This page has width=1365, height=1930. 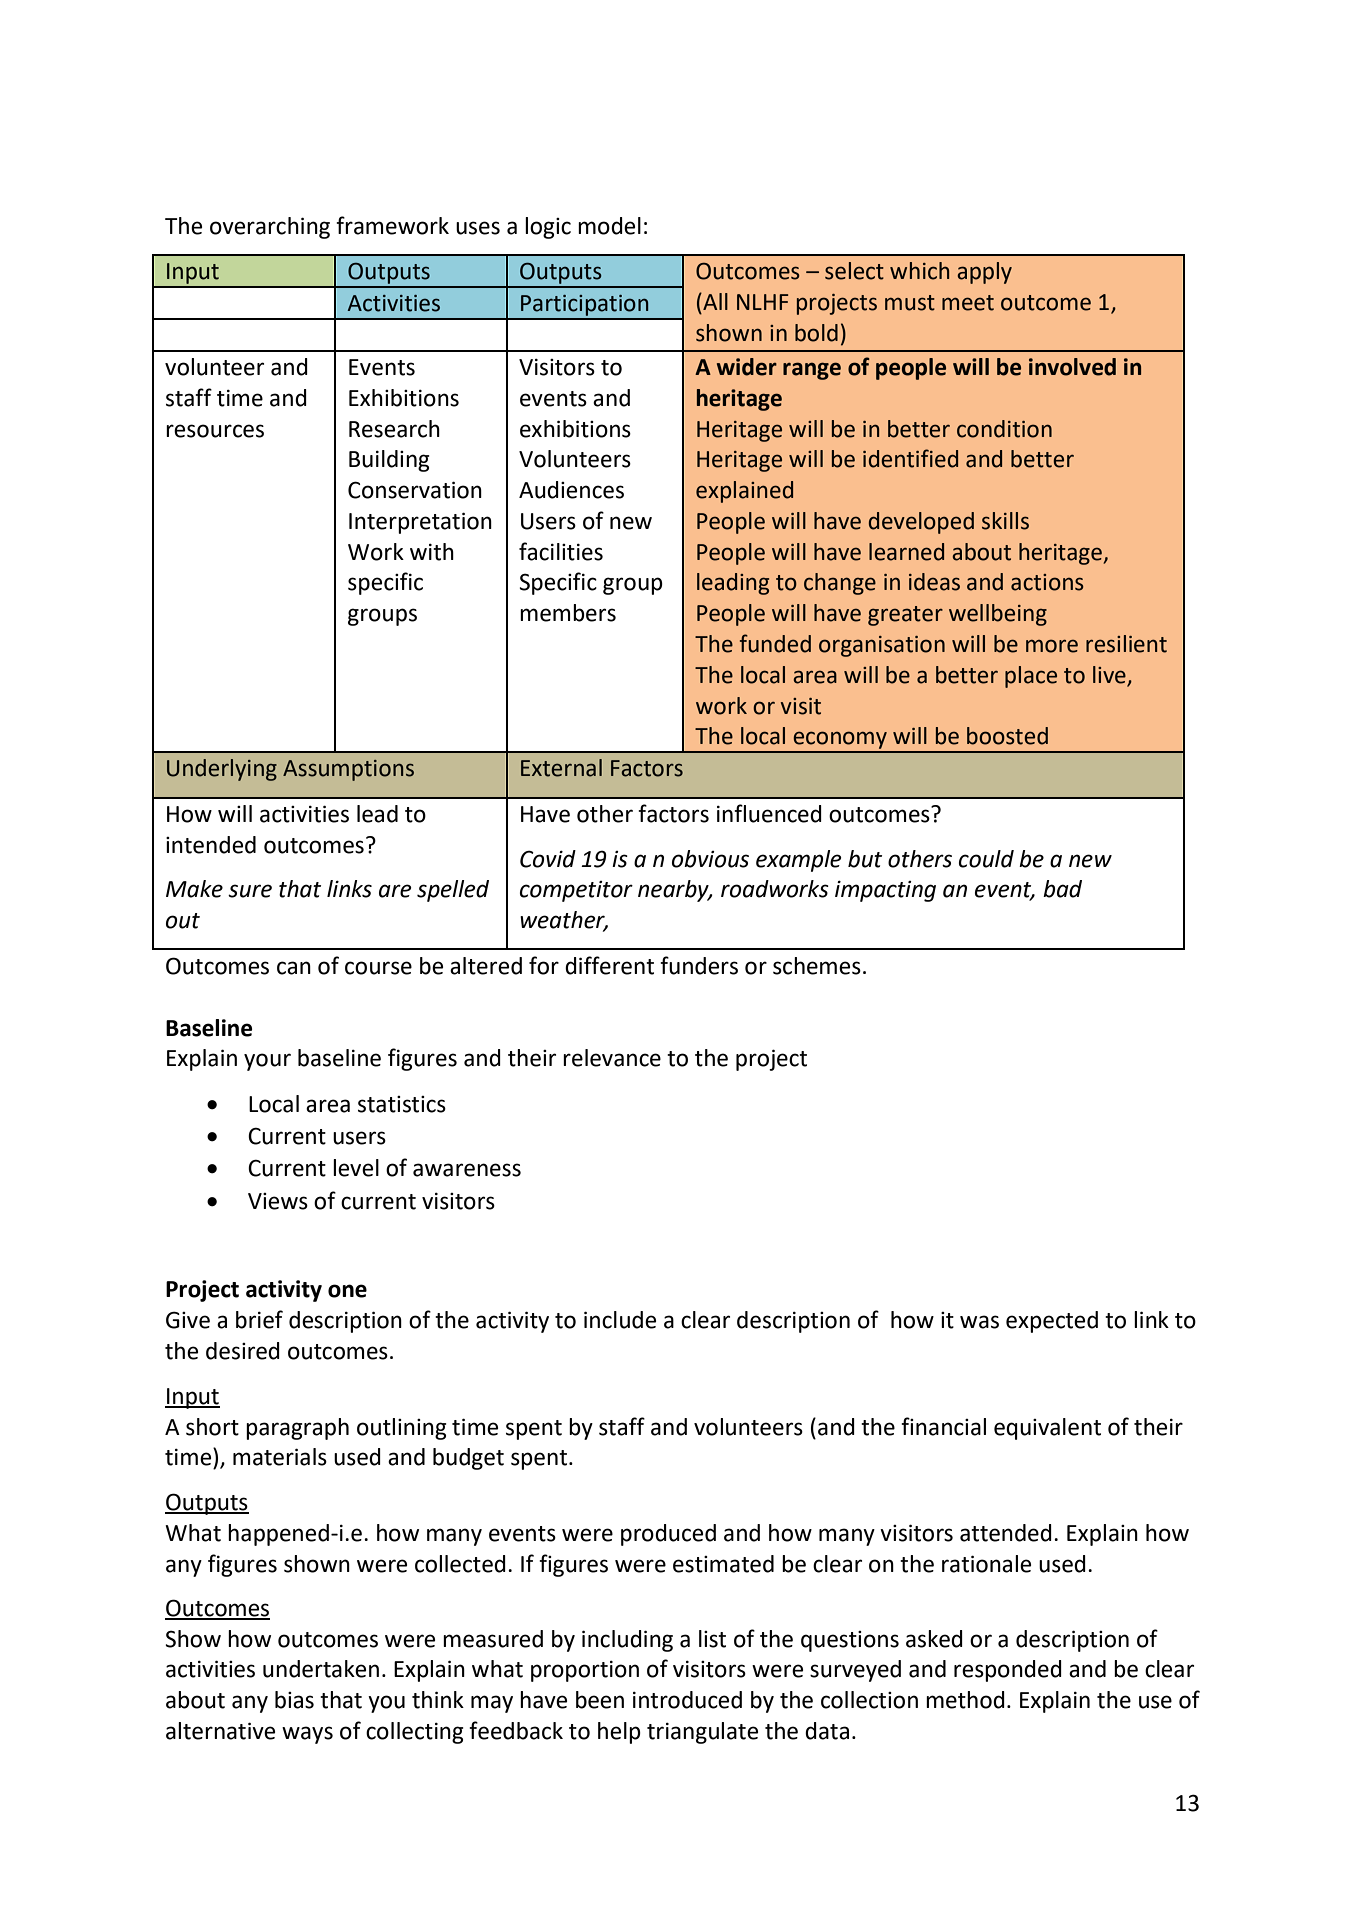 What do you see at coordinates (348, 770) in the page?
I see `Assumptions` at bounding box center [348, 770].
